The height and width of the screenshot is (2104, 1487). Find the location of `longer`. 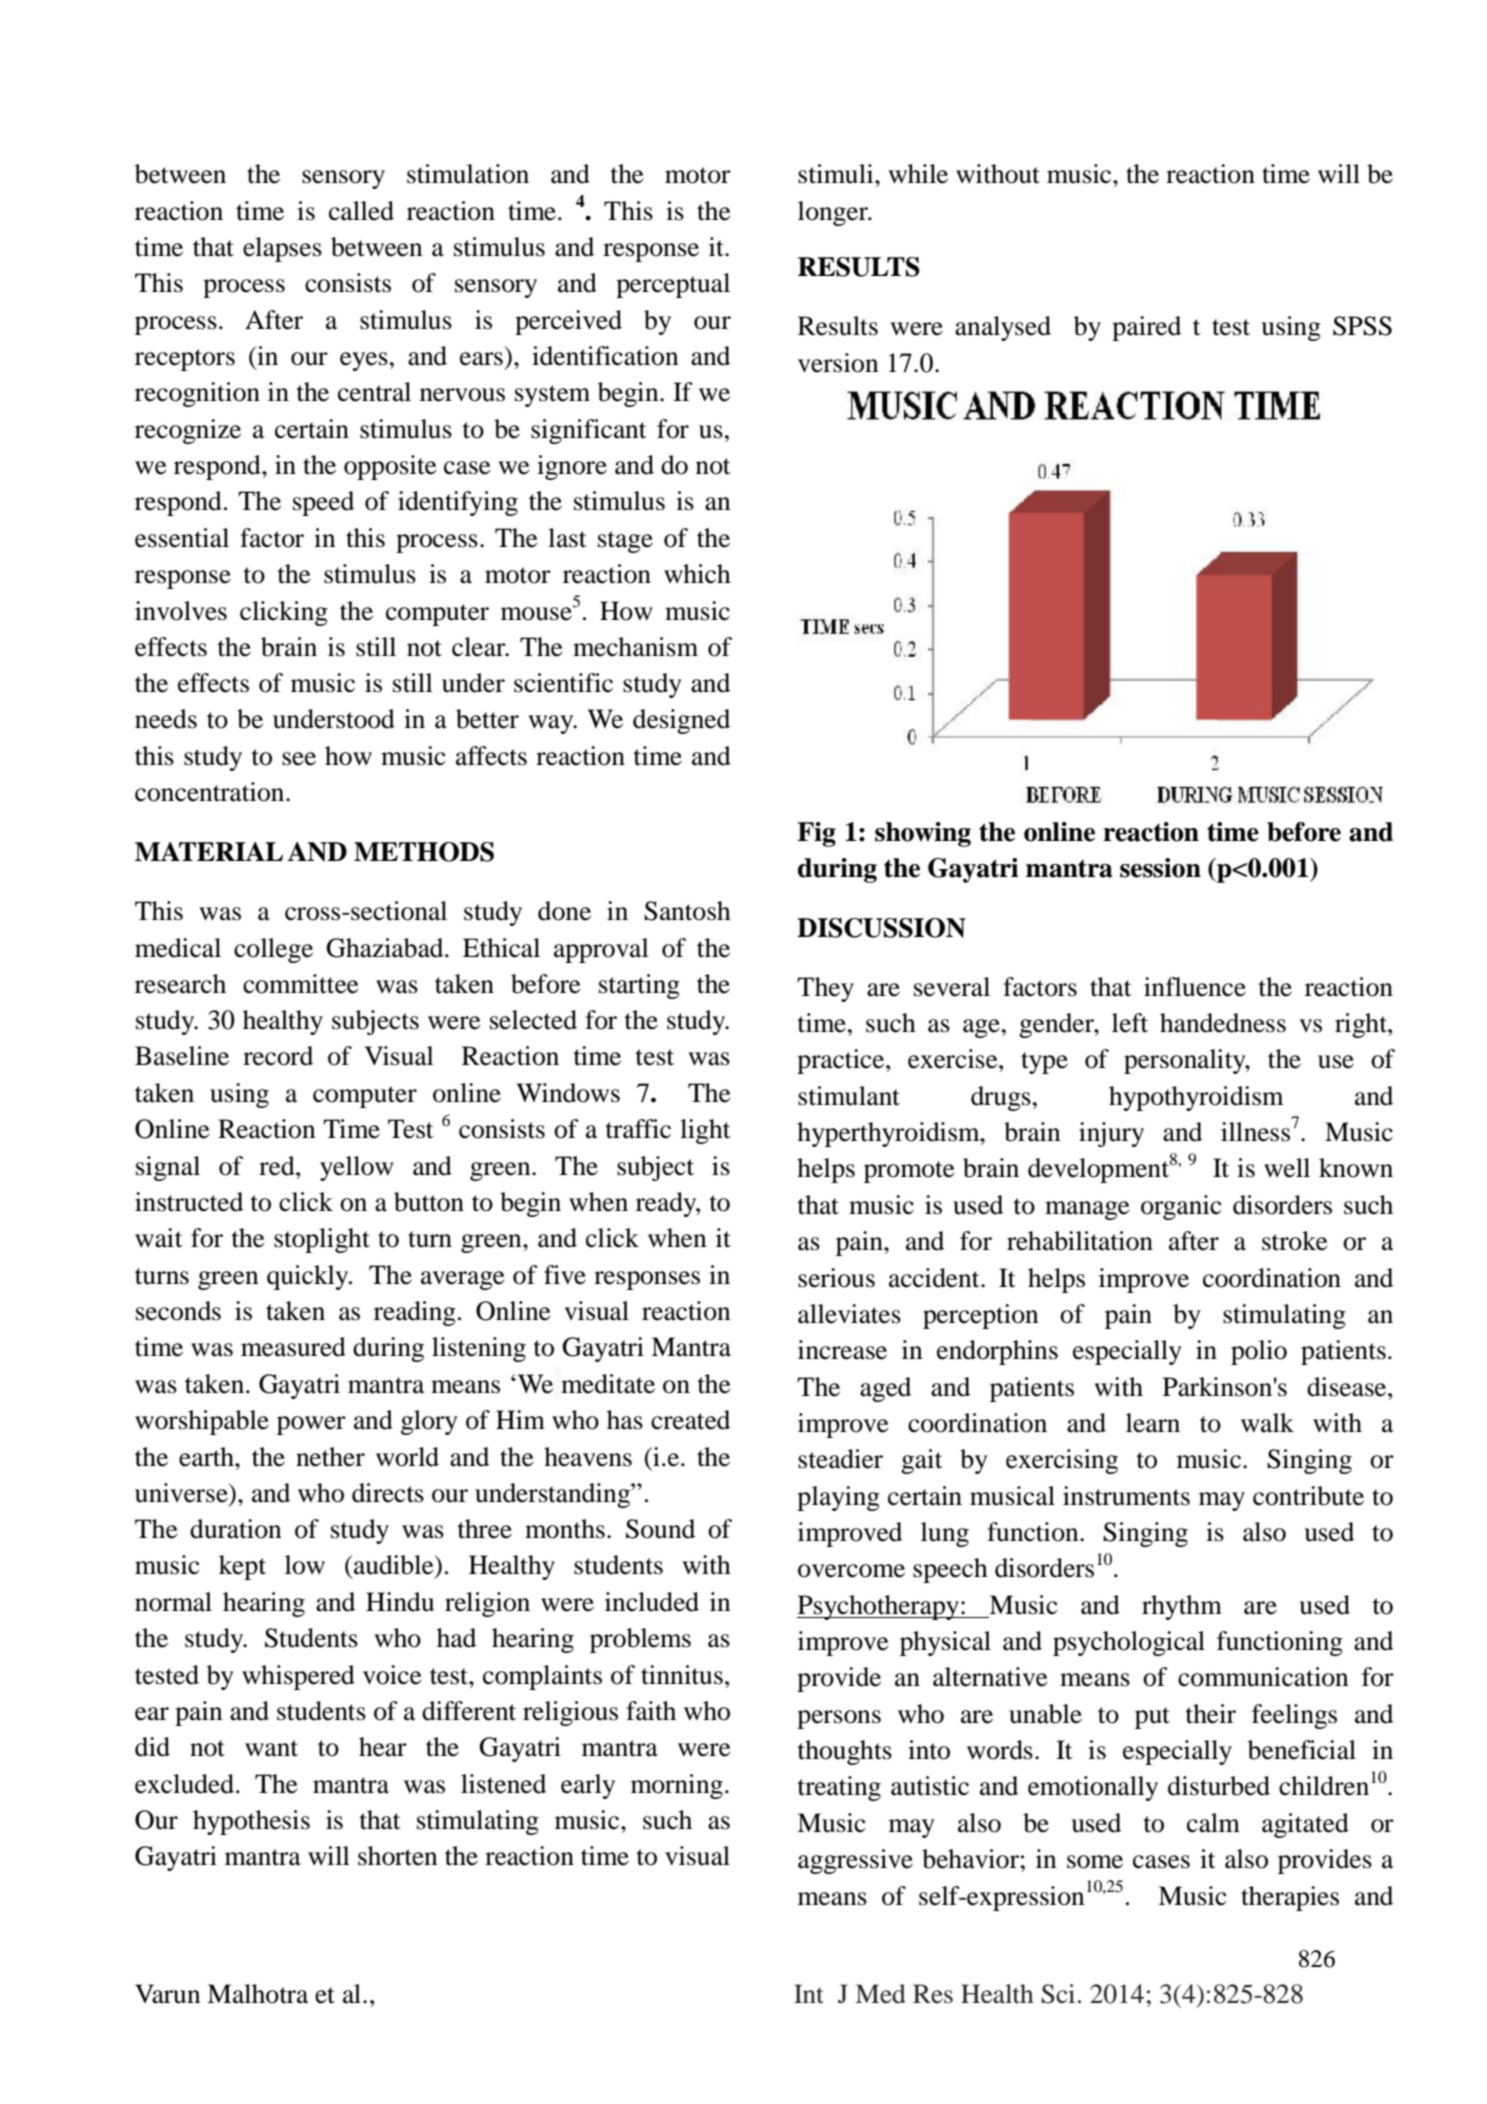

longer is located at coordinates (834, 213).
